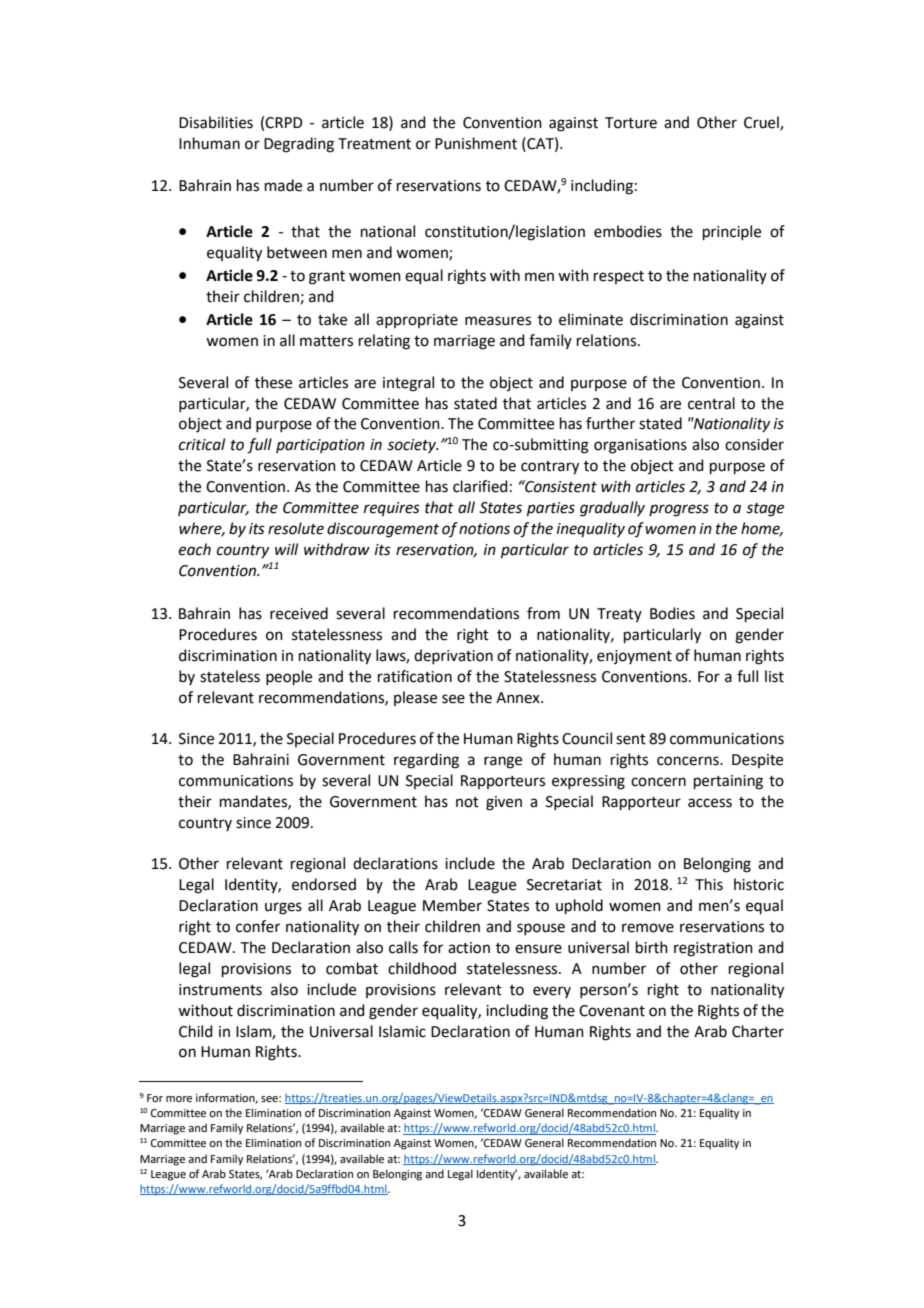  Describe the element at coordinates (453, 656) in the screenshot. I see `deprivation` at that location.
